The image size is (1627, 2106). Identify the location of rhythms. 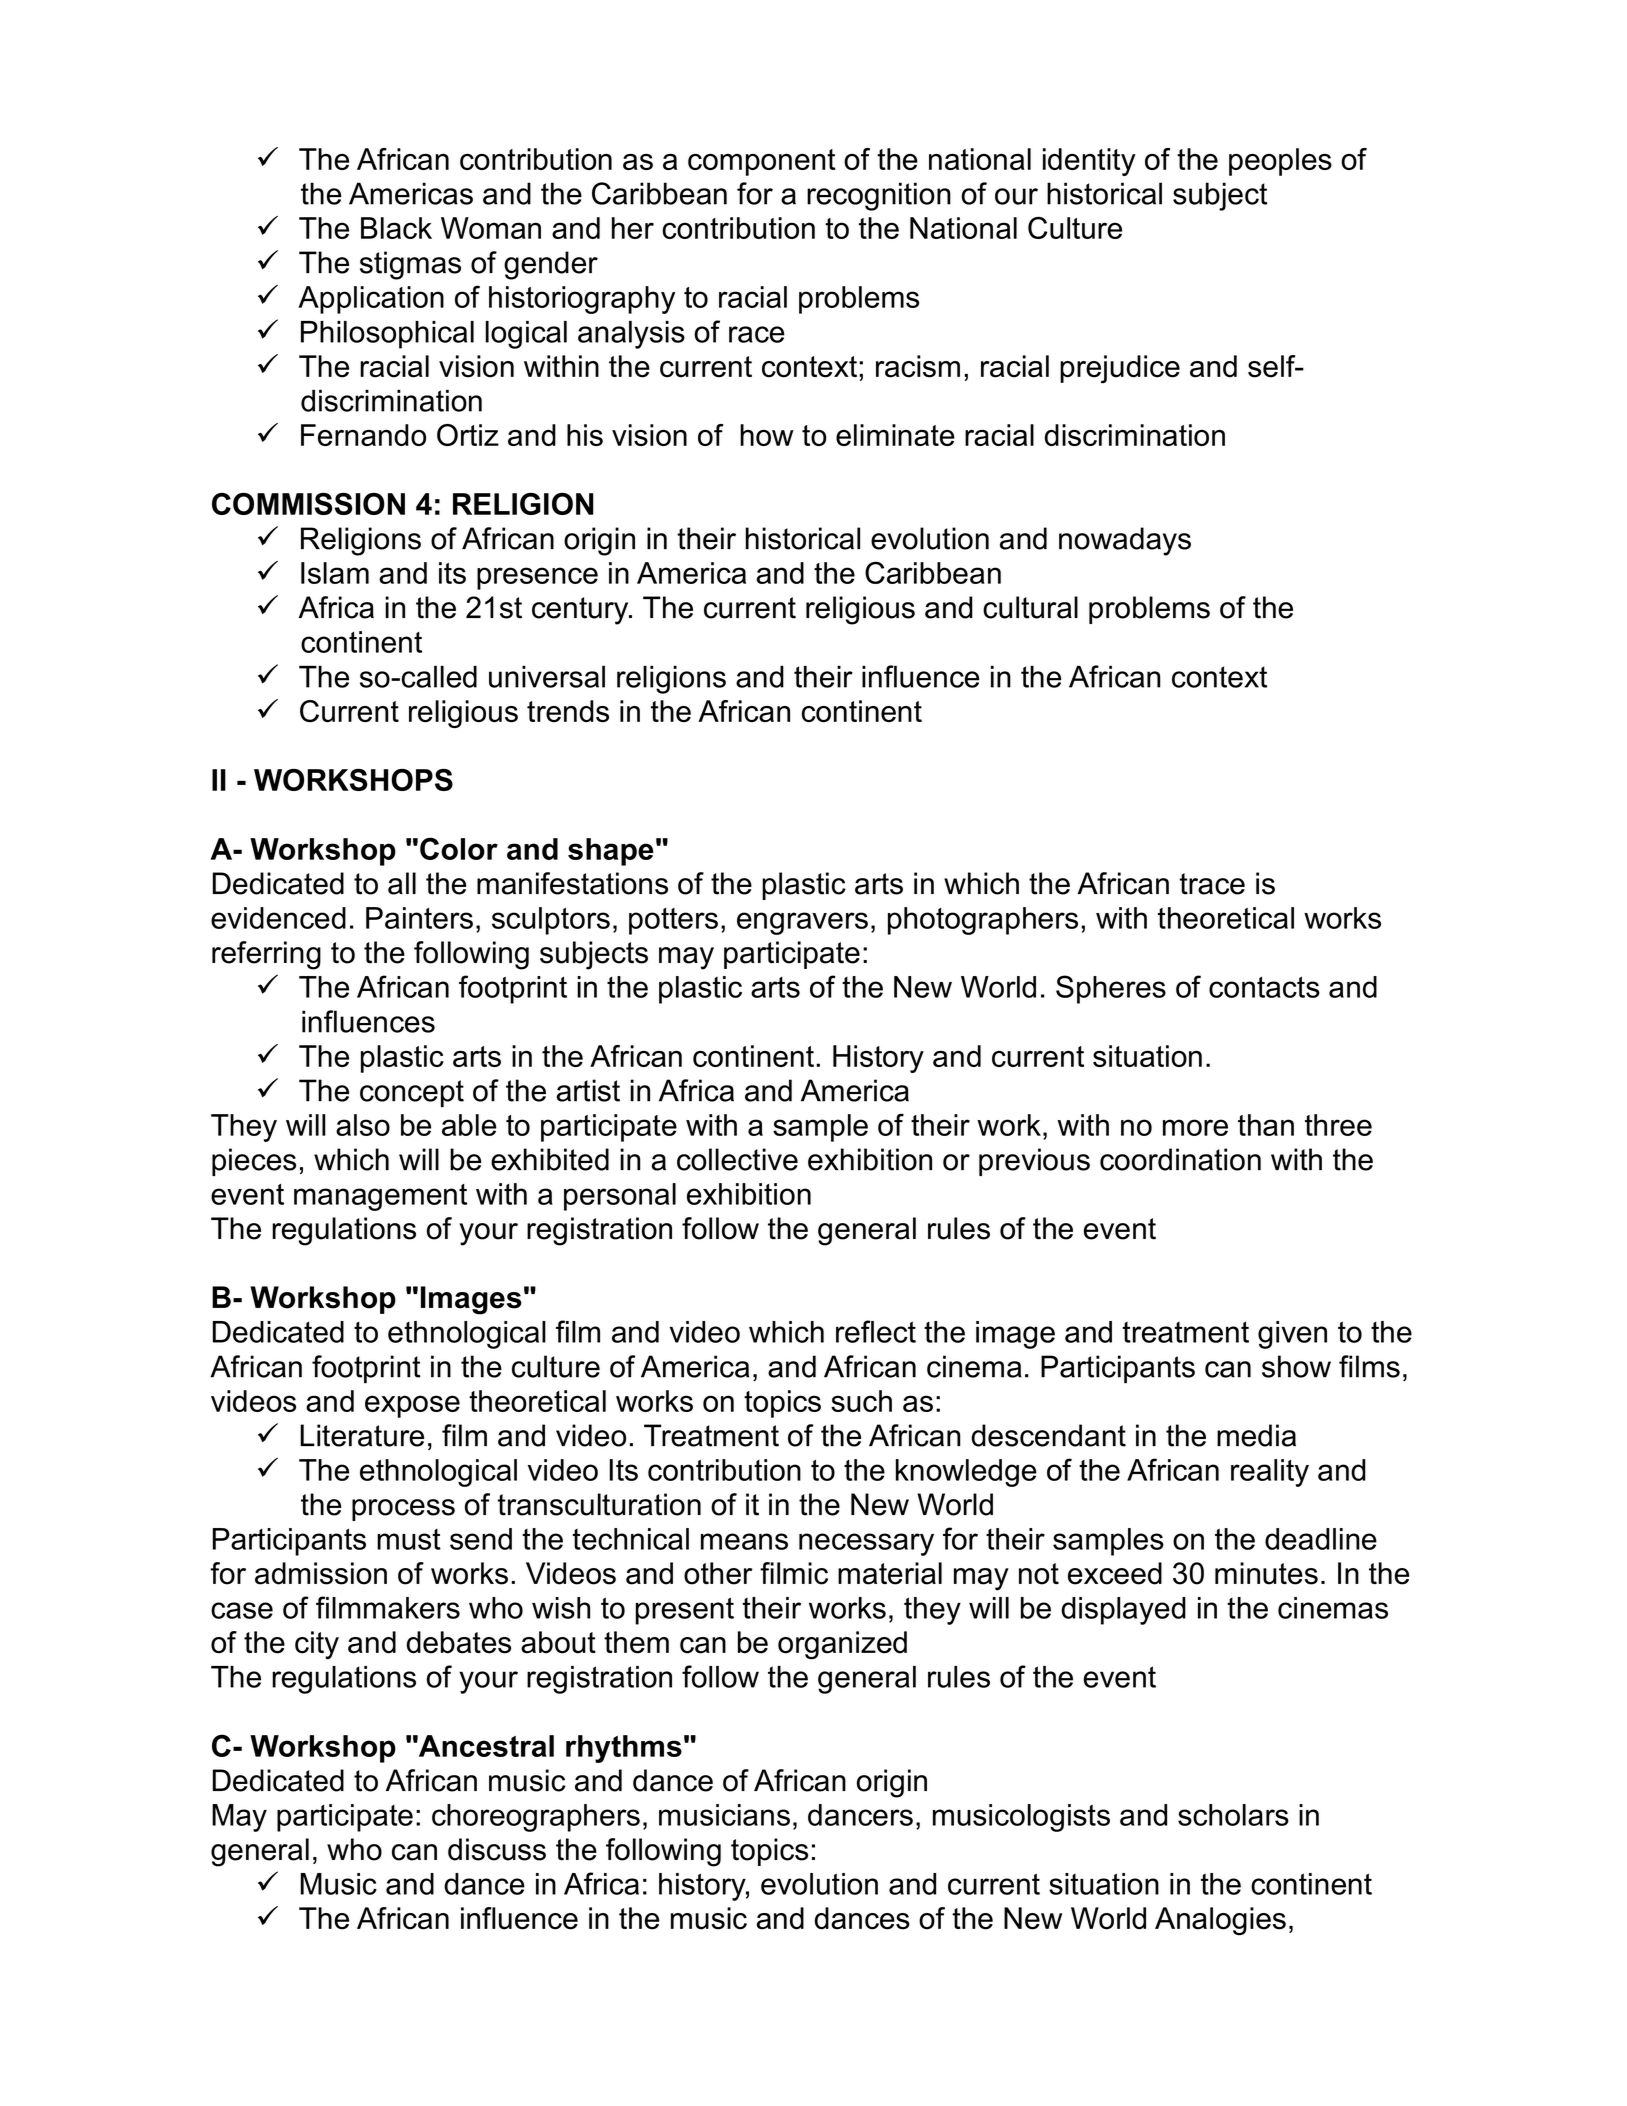
(624, 1749).
